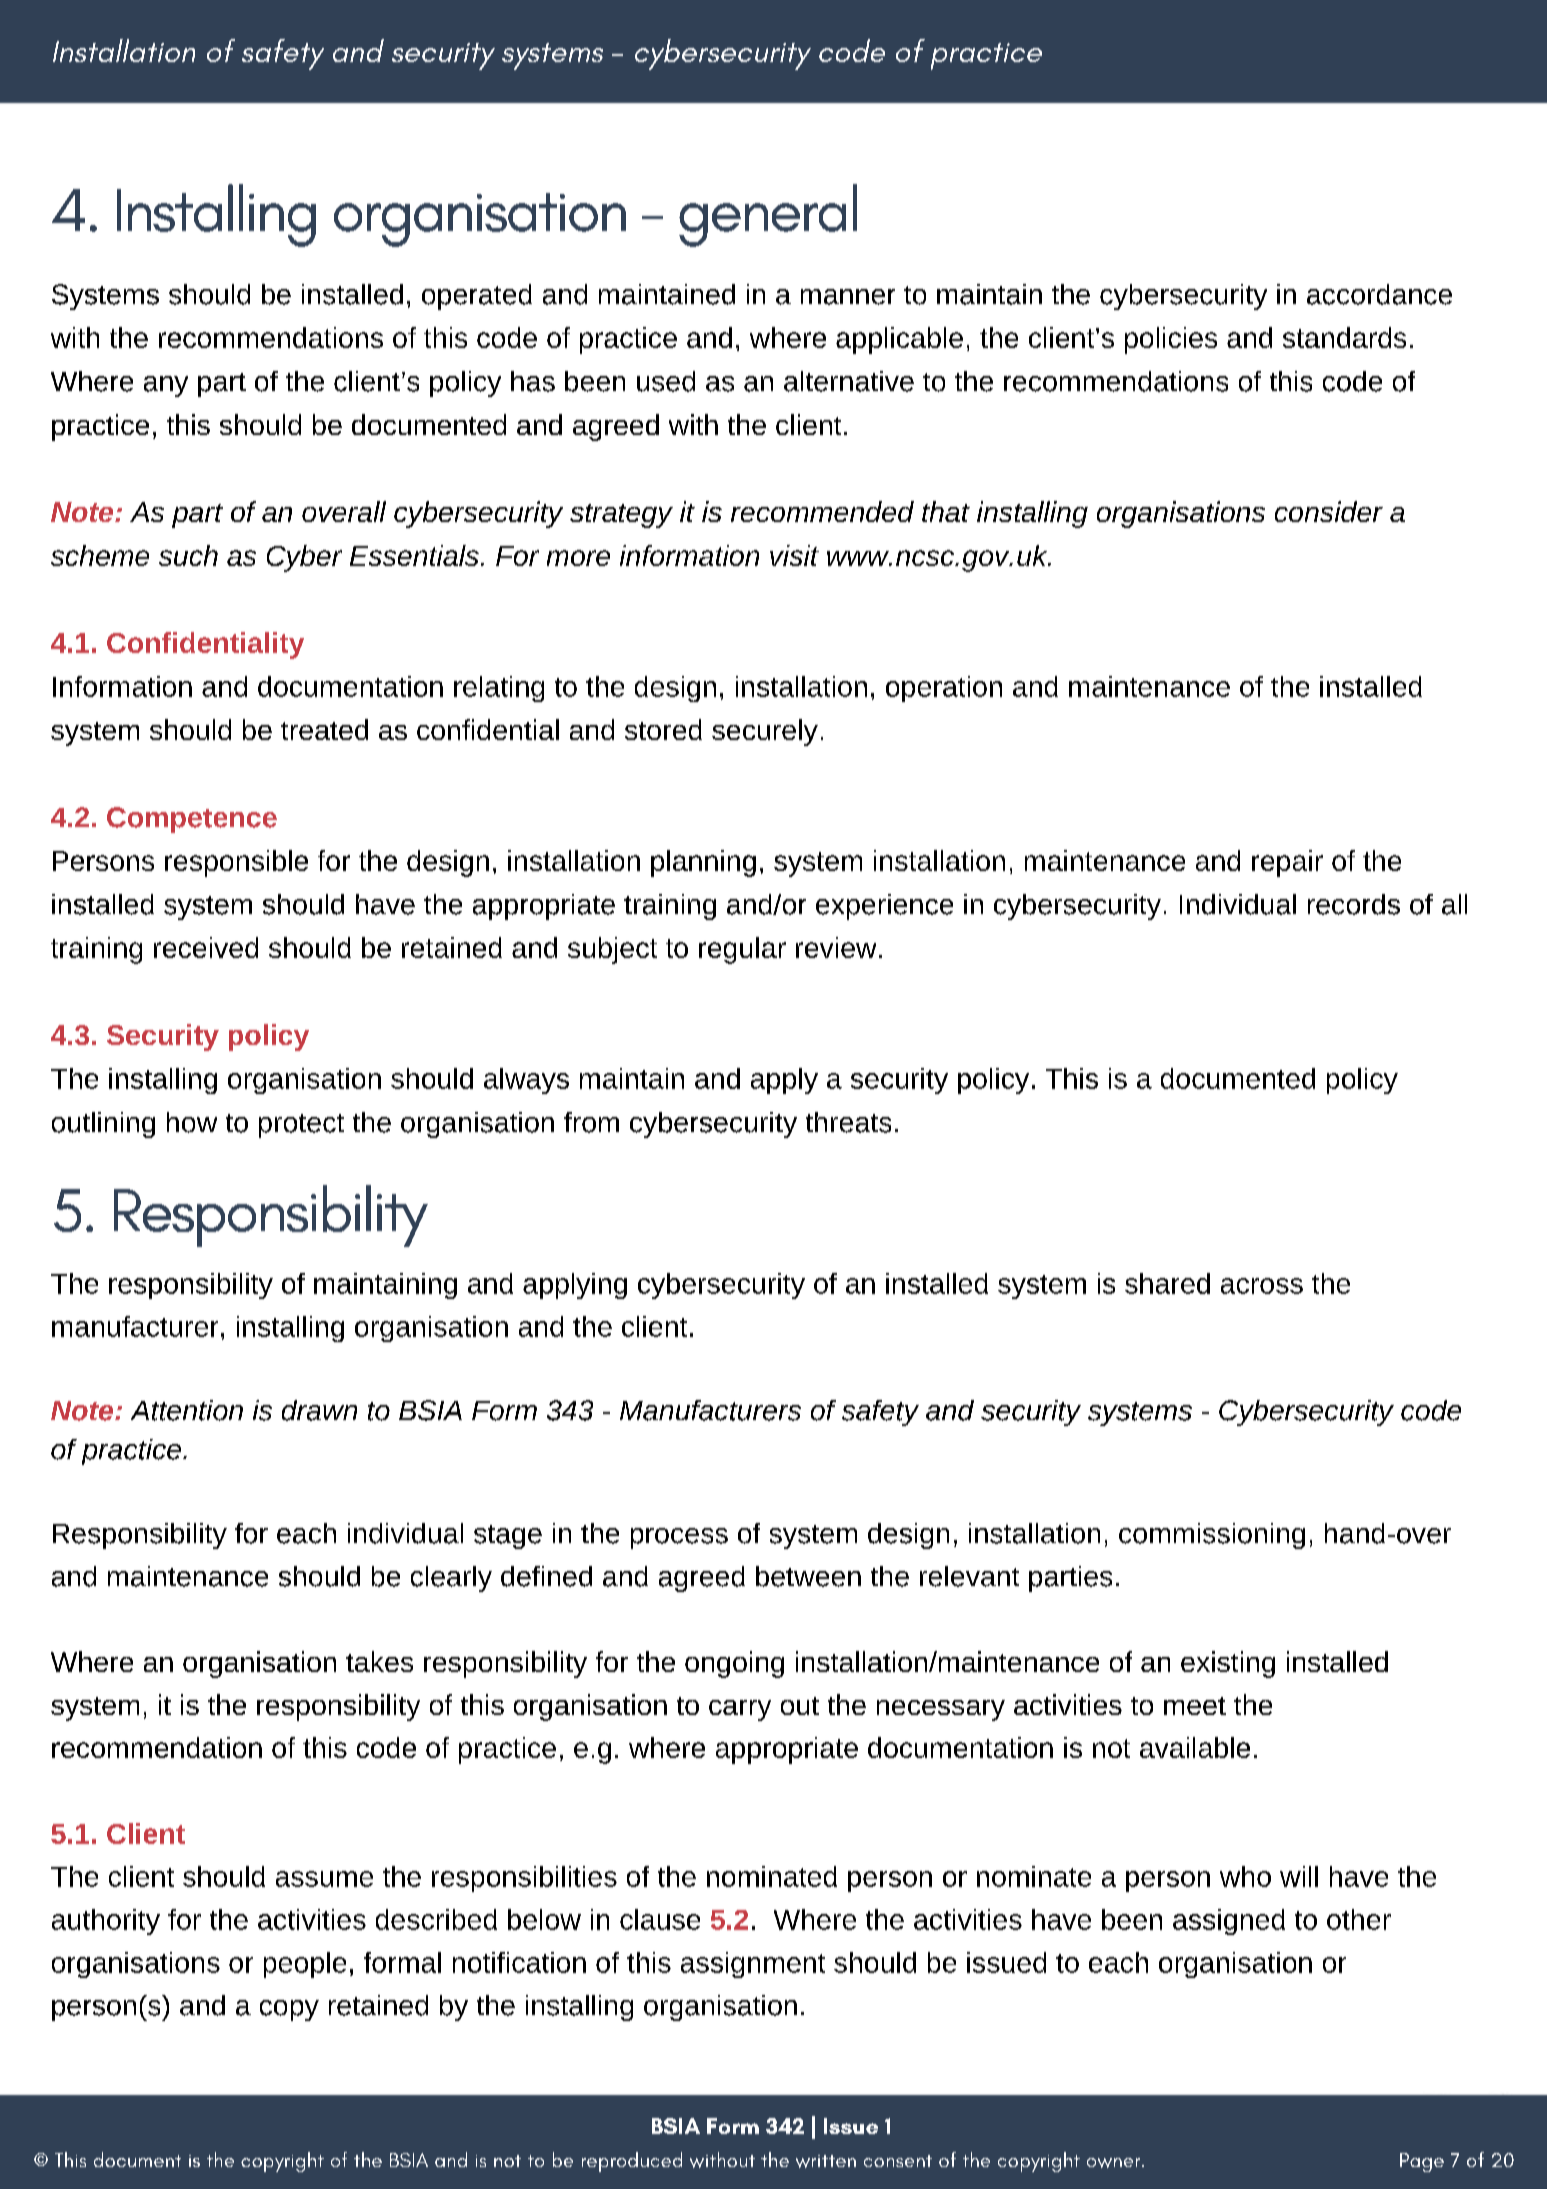 This image has width=1547, height=2189. What do you see at coordinates (1262, 1286) in the image?
I see `across` at bounding box center [1262, 1286].
